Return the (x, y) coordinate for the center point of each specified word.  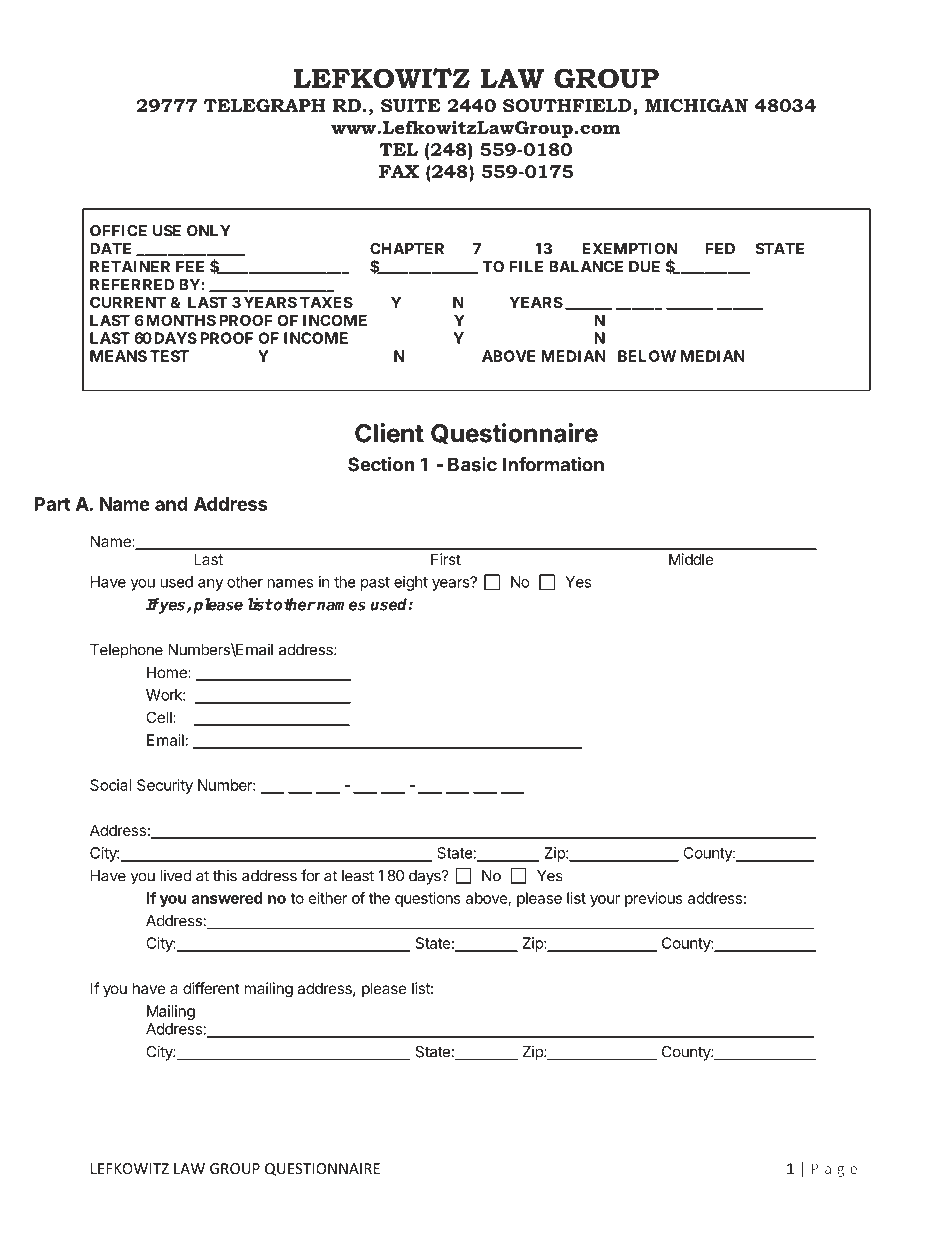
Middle (691, 559)
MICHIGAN (696, 105)
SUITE (411, 105)
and (171, 504)
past (375, 584)
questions (428, 899)
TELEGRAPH (265, 105)
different (211, 988)
